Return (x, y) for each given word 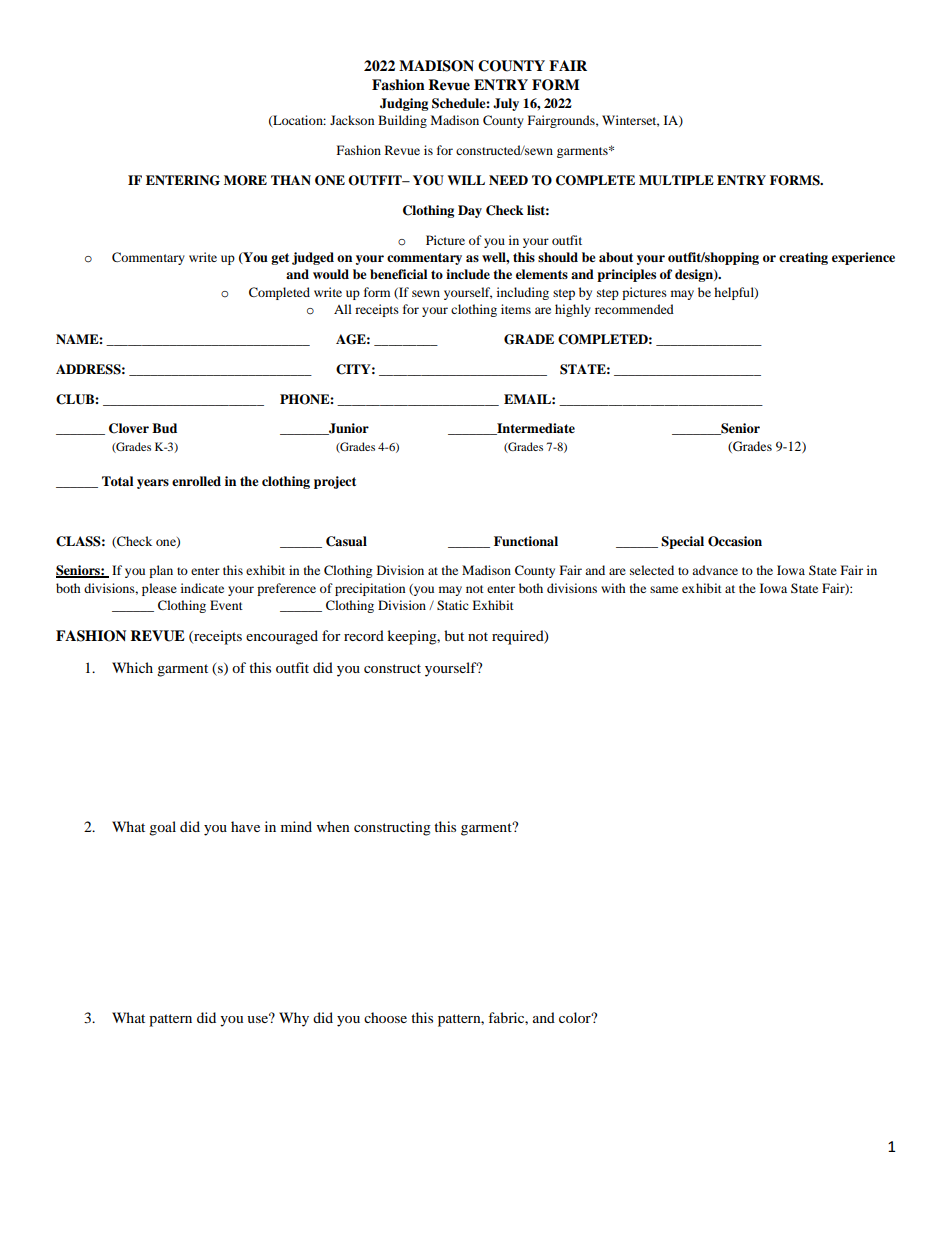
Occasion (735, 541)
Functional (526, 541)
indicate (202, 588)
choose (385, 1017)
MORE (245, 180)
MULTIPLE (676, 180)
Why (294, 1019)
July (506, 104)
